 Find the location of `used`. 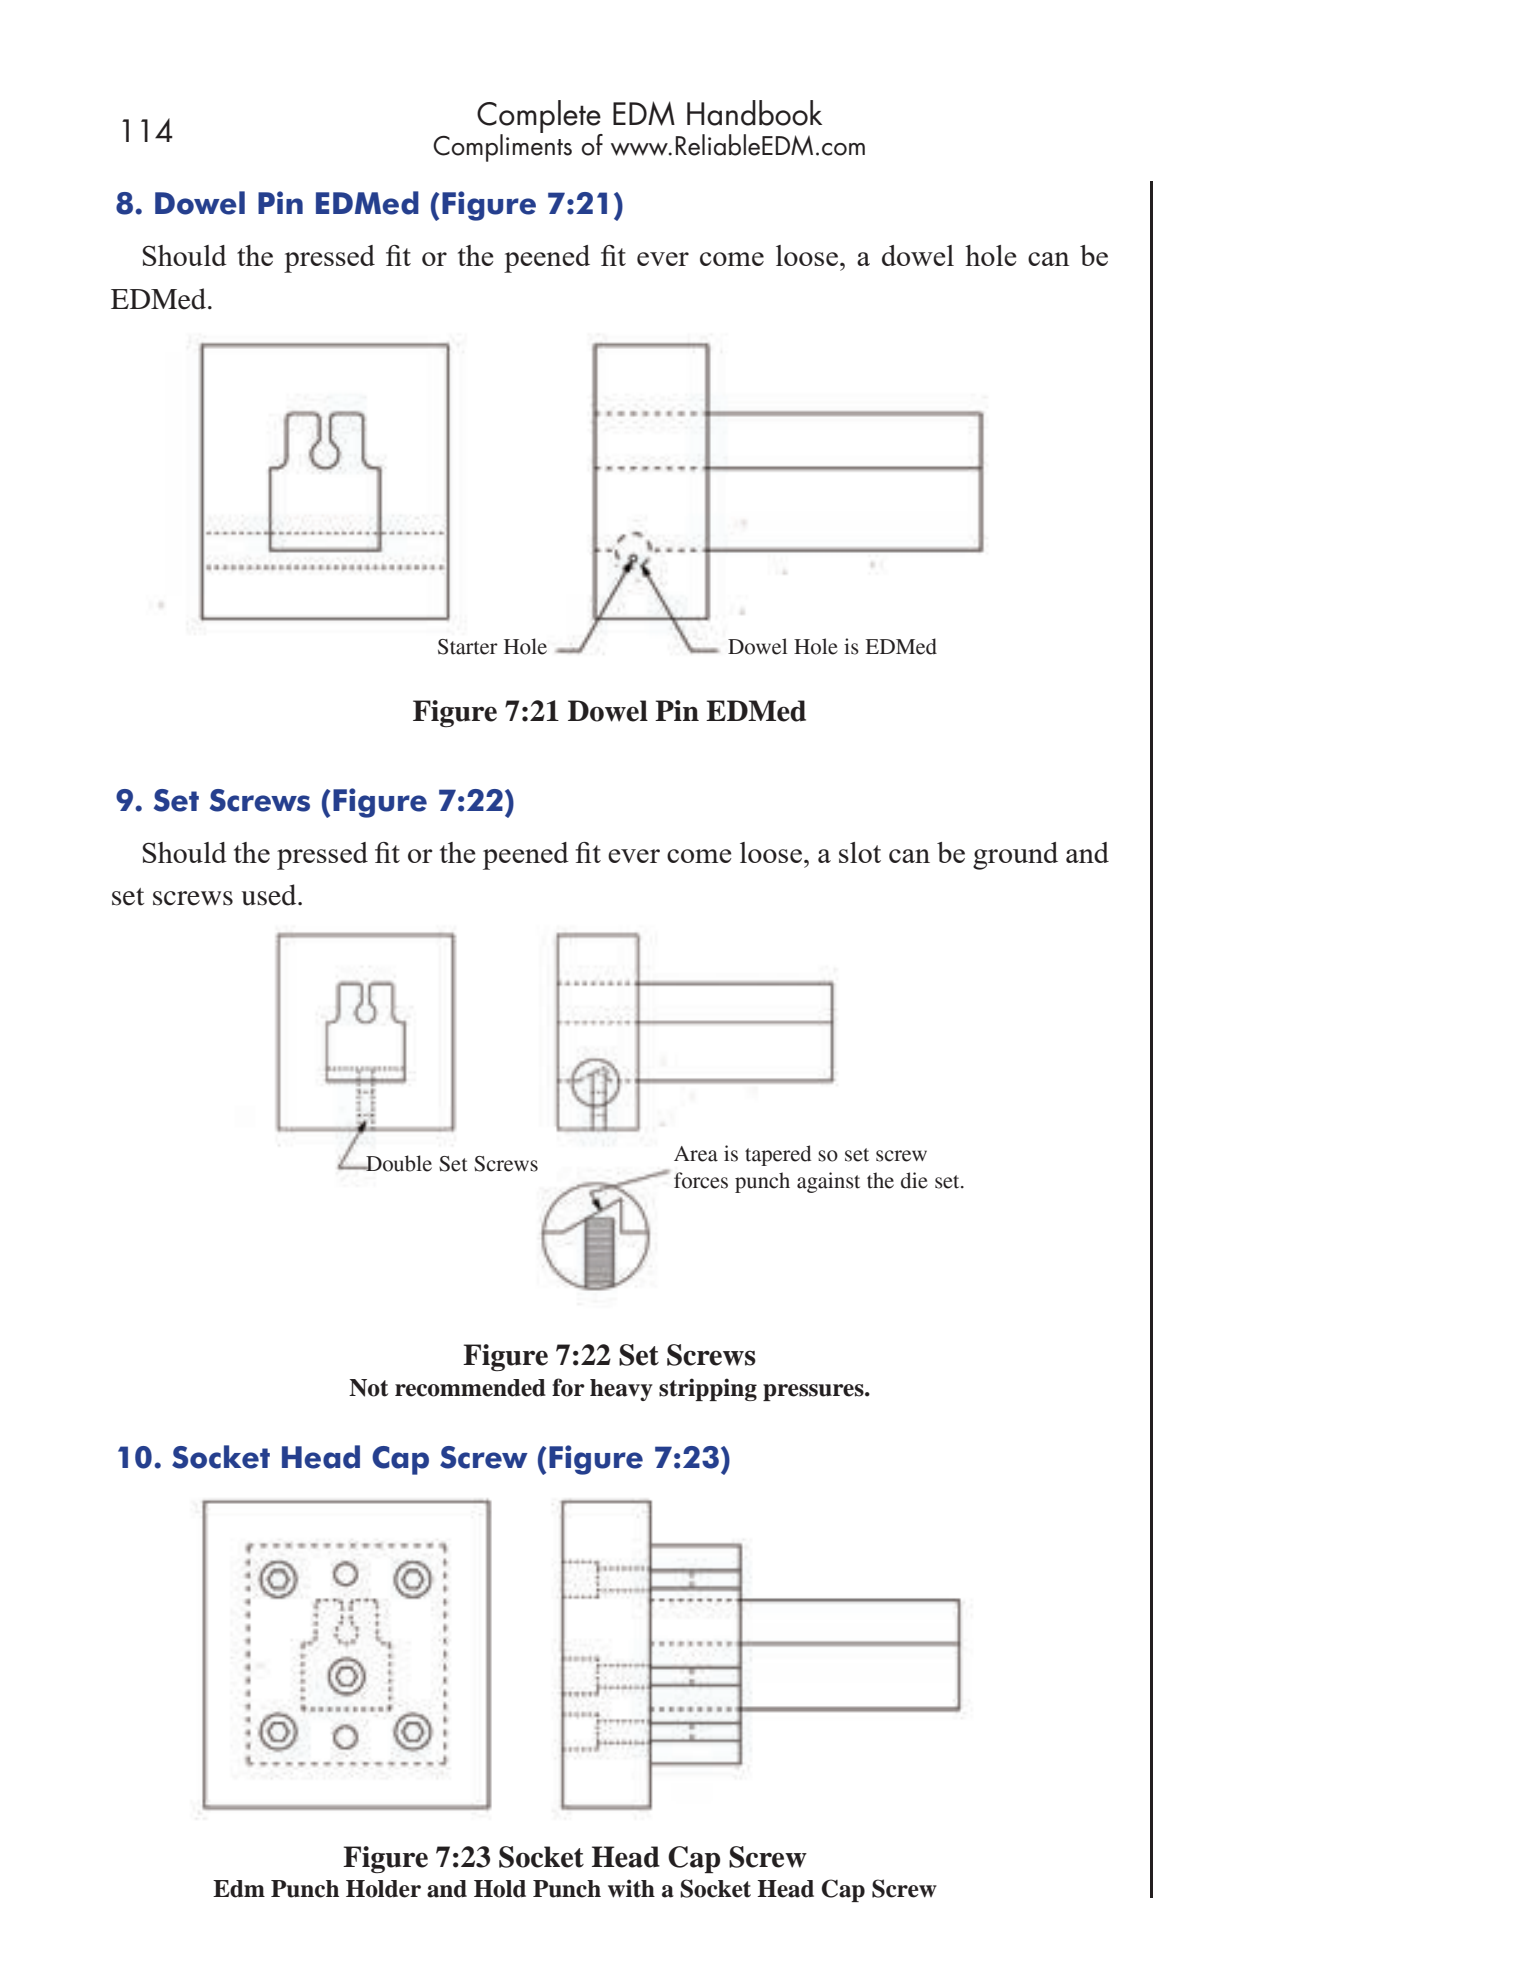

used is located at coordinates (270, 895).
